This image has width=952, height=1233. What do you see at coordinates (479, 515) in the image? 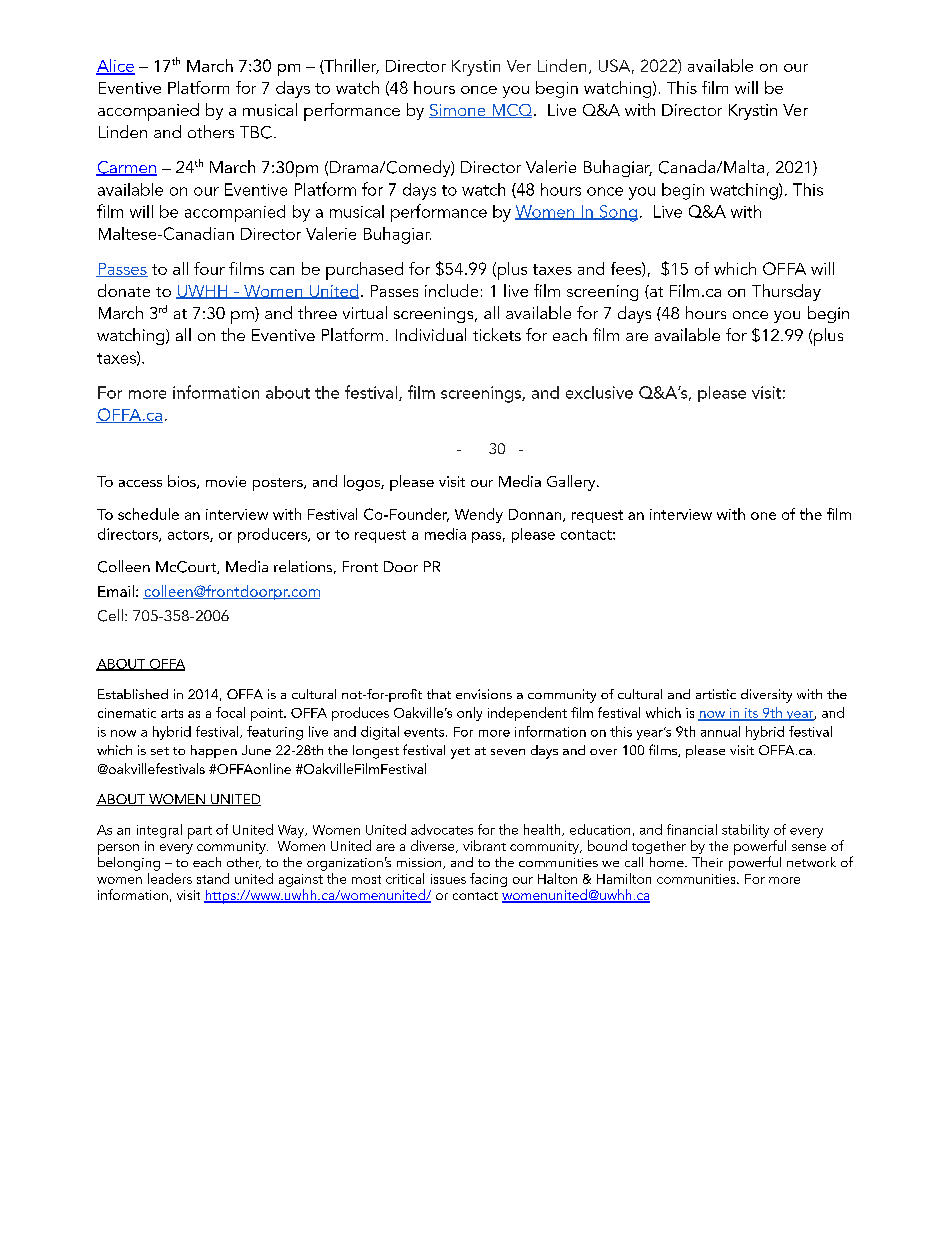
I see `Wendy` at bounding box center [479, 515].
